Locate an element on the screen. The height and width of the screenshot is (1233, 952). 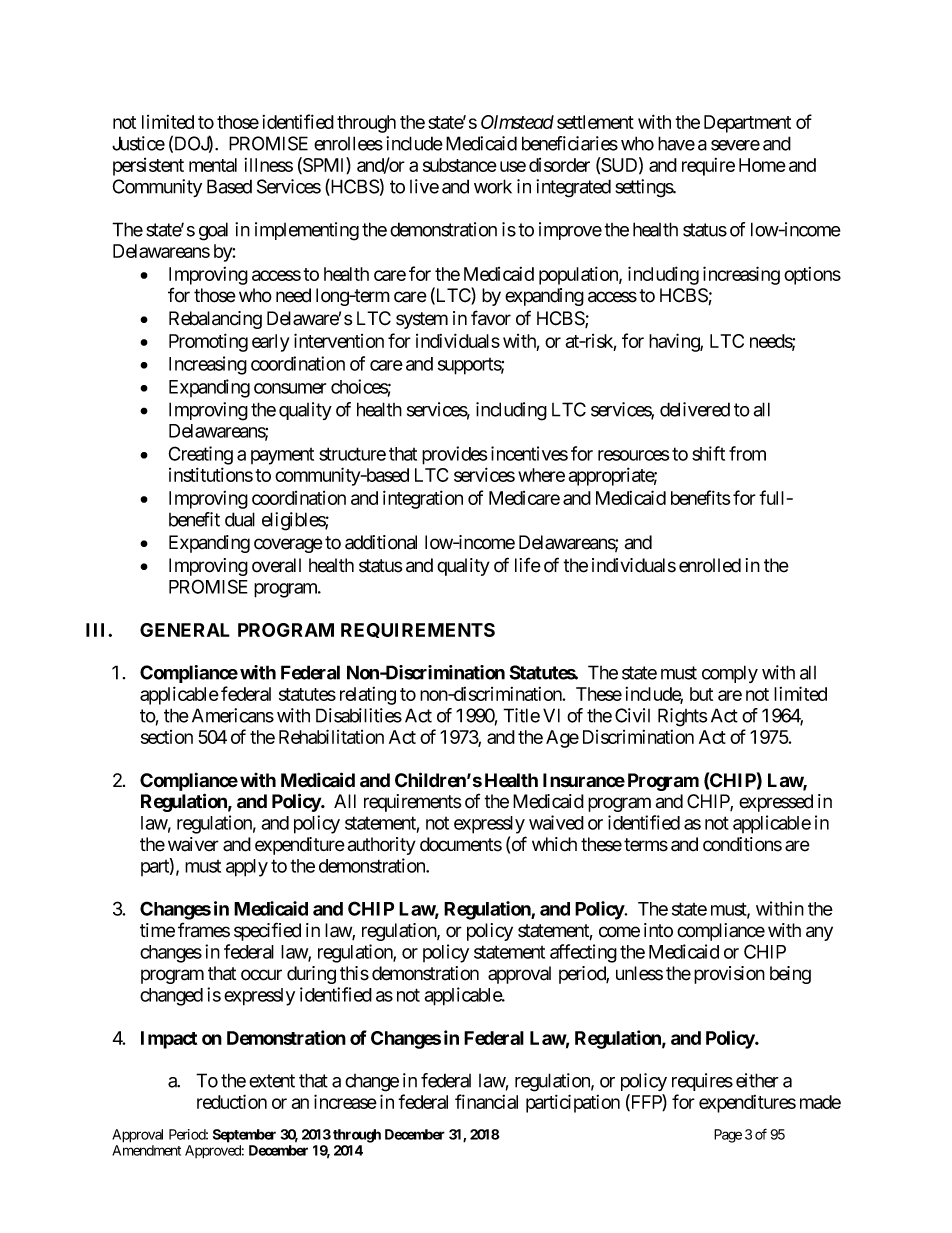
Home is located at coordinates (762, 165).
